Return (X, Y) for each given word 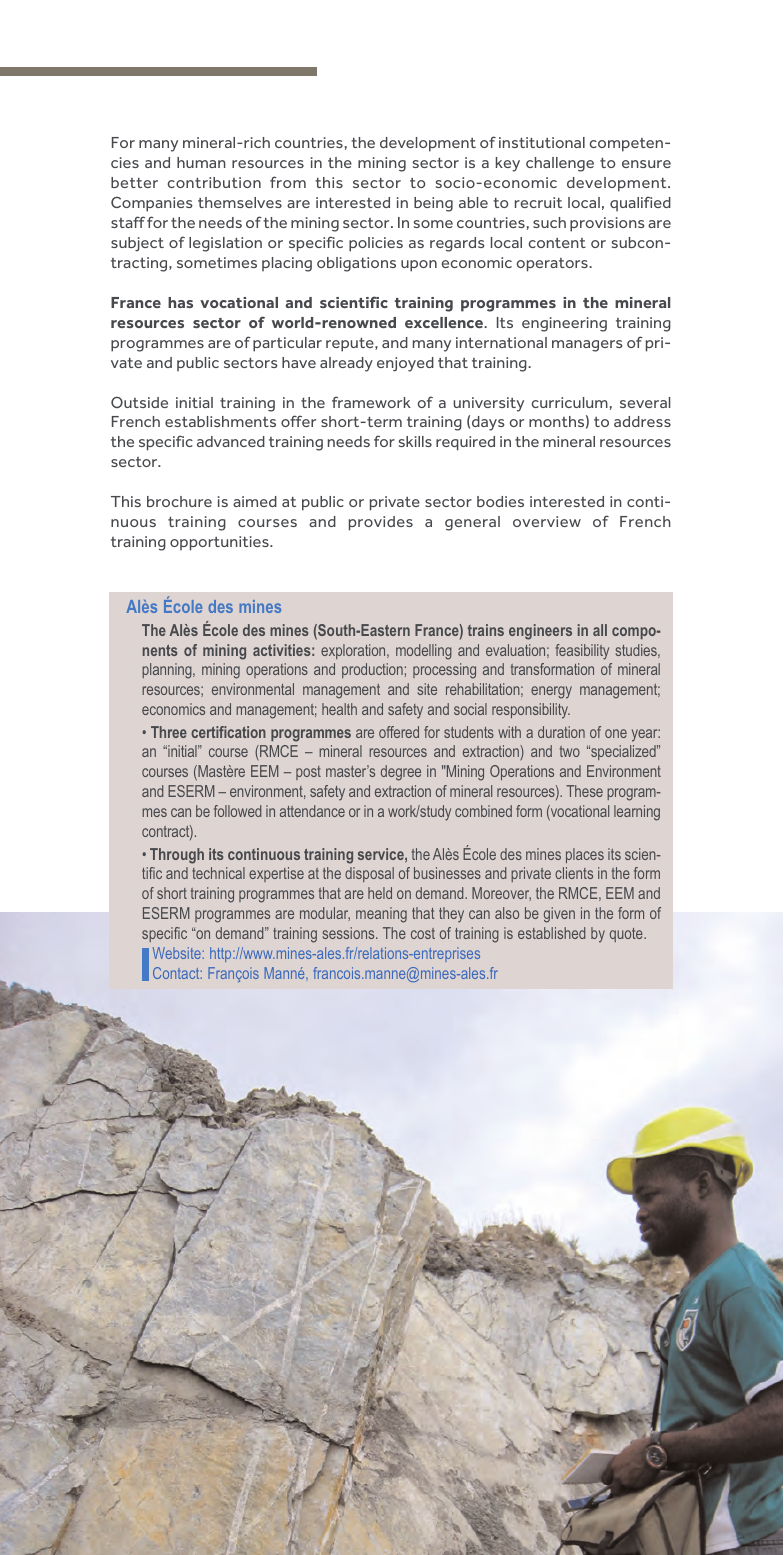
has (180, 302)
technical (218, 873)
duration (561, 732)
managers (587, 346)
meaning (381, 915)
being (433, 204)
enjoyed (405, 364)
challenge (560, 164)
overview (547, 521)
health (339, 709)
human (201, 162)
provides (381, 523)
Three (169, 732)
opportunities (220, 543)
